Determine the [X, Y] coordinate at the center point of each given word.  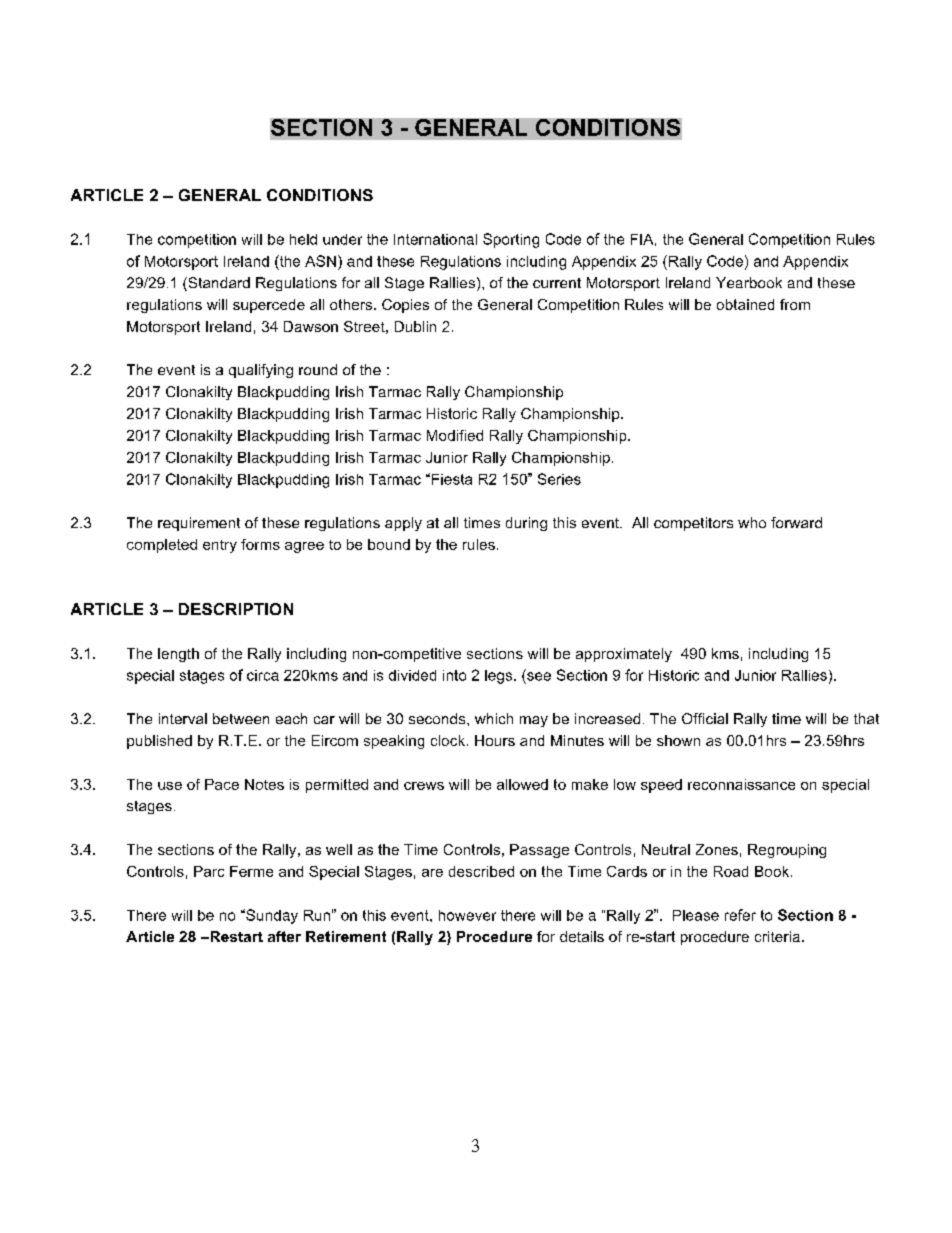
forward [796, 522]
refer [740, 915]
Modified [455, 435]
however [467, 915]
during [526, 524]
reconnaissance [741, 784]
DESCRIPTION [236, 609]
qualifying [261, 371]
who [752, 522]
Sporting [511, 240]
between [241, 718]
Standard [218, 284]
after [284, 936]
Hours [495, 740]
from [795, 304]
